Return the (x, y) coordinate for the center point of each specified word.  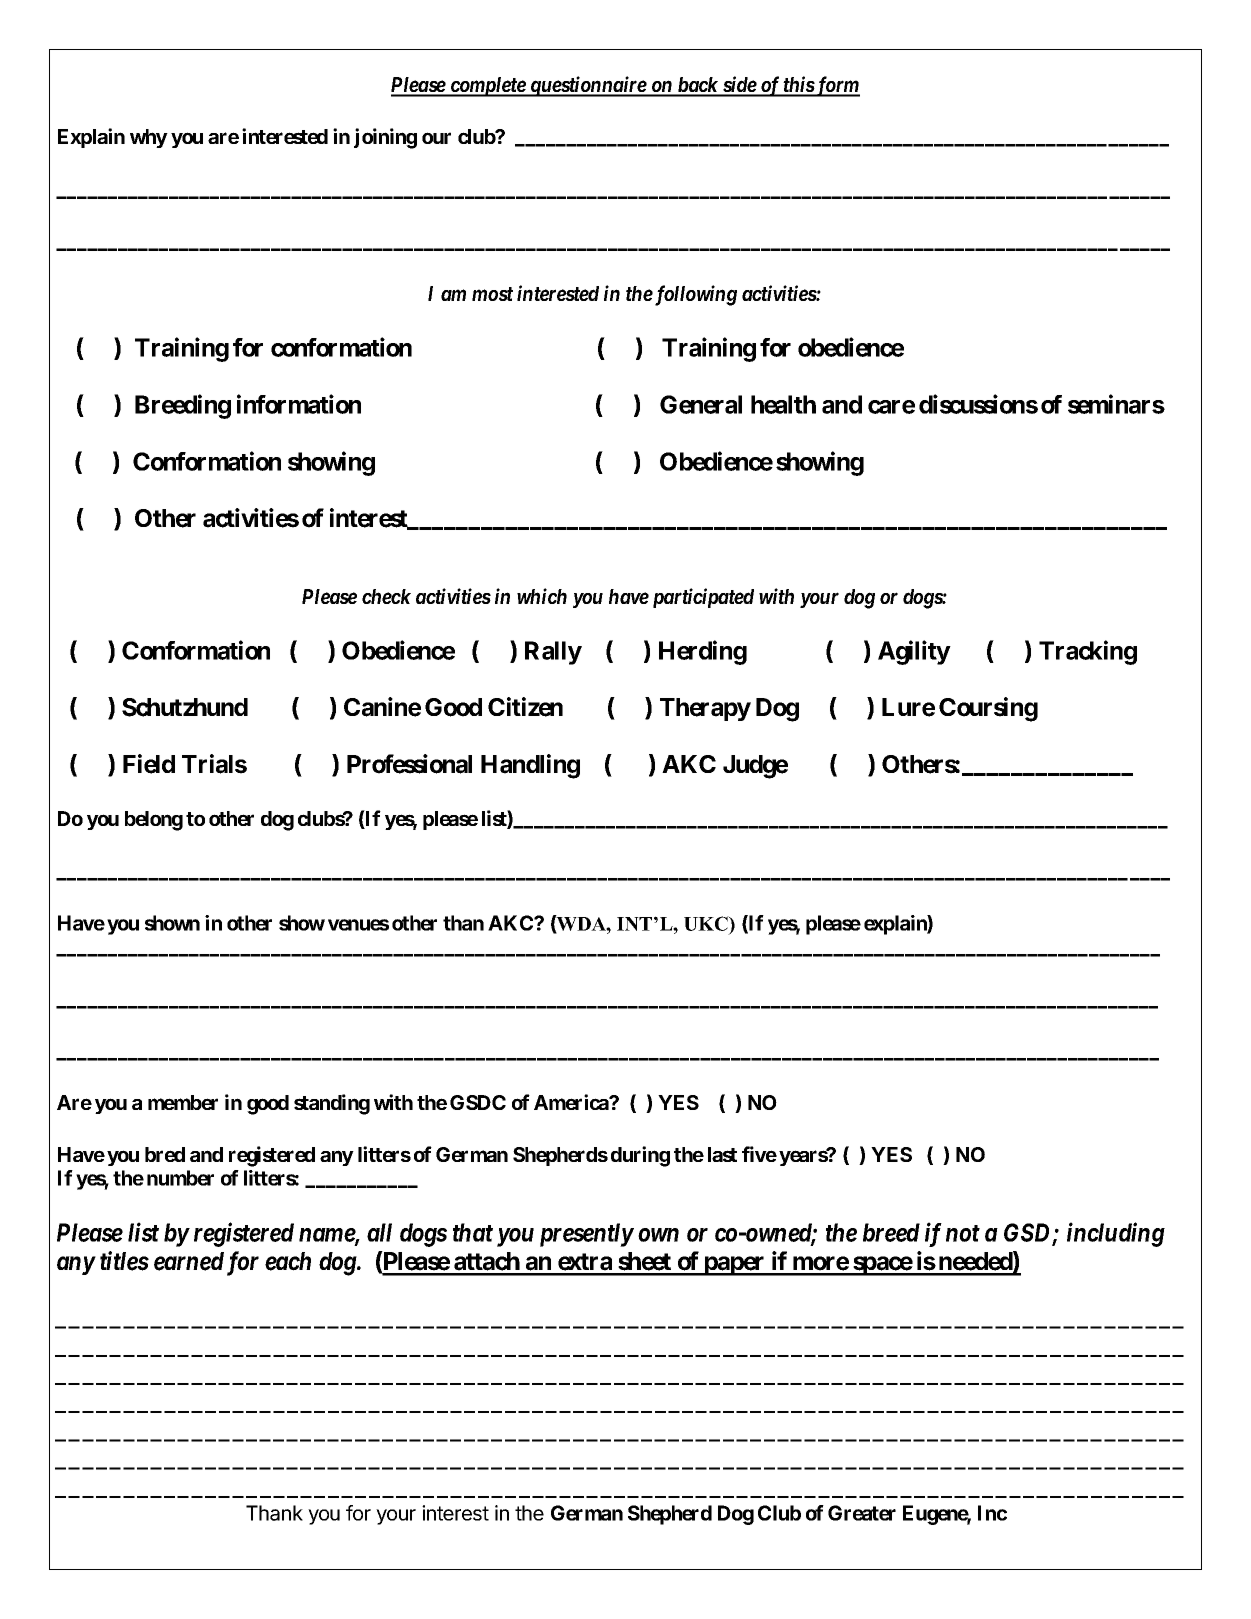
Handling (530, 766)
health (783, 404)
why (149, 138)
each (288, 1261)
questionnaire (588, 86)
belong (154, 821)
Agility (914, 652)
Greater (862, 1513)
